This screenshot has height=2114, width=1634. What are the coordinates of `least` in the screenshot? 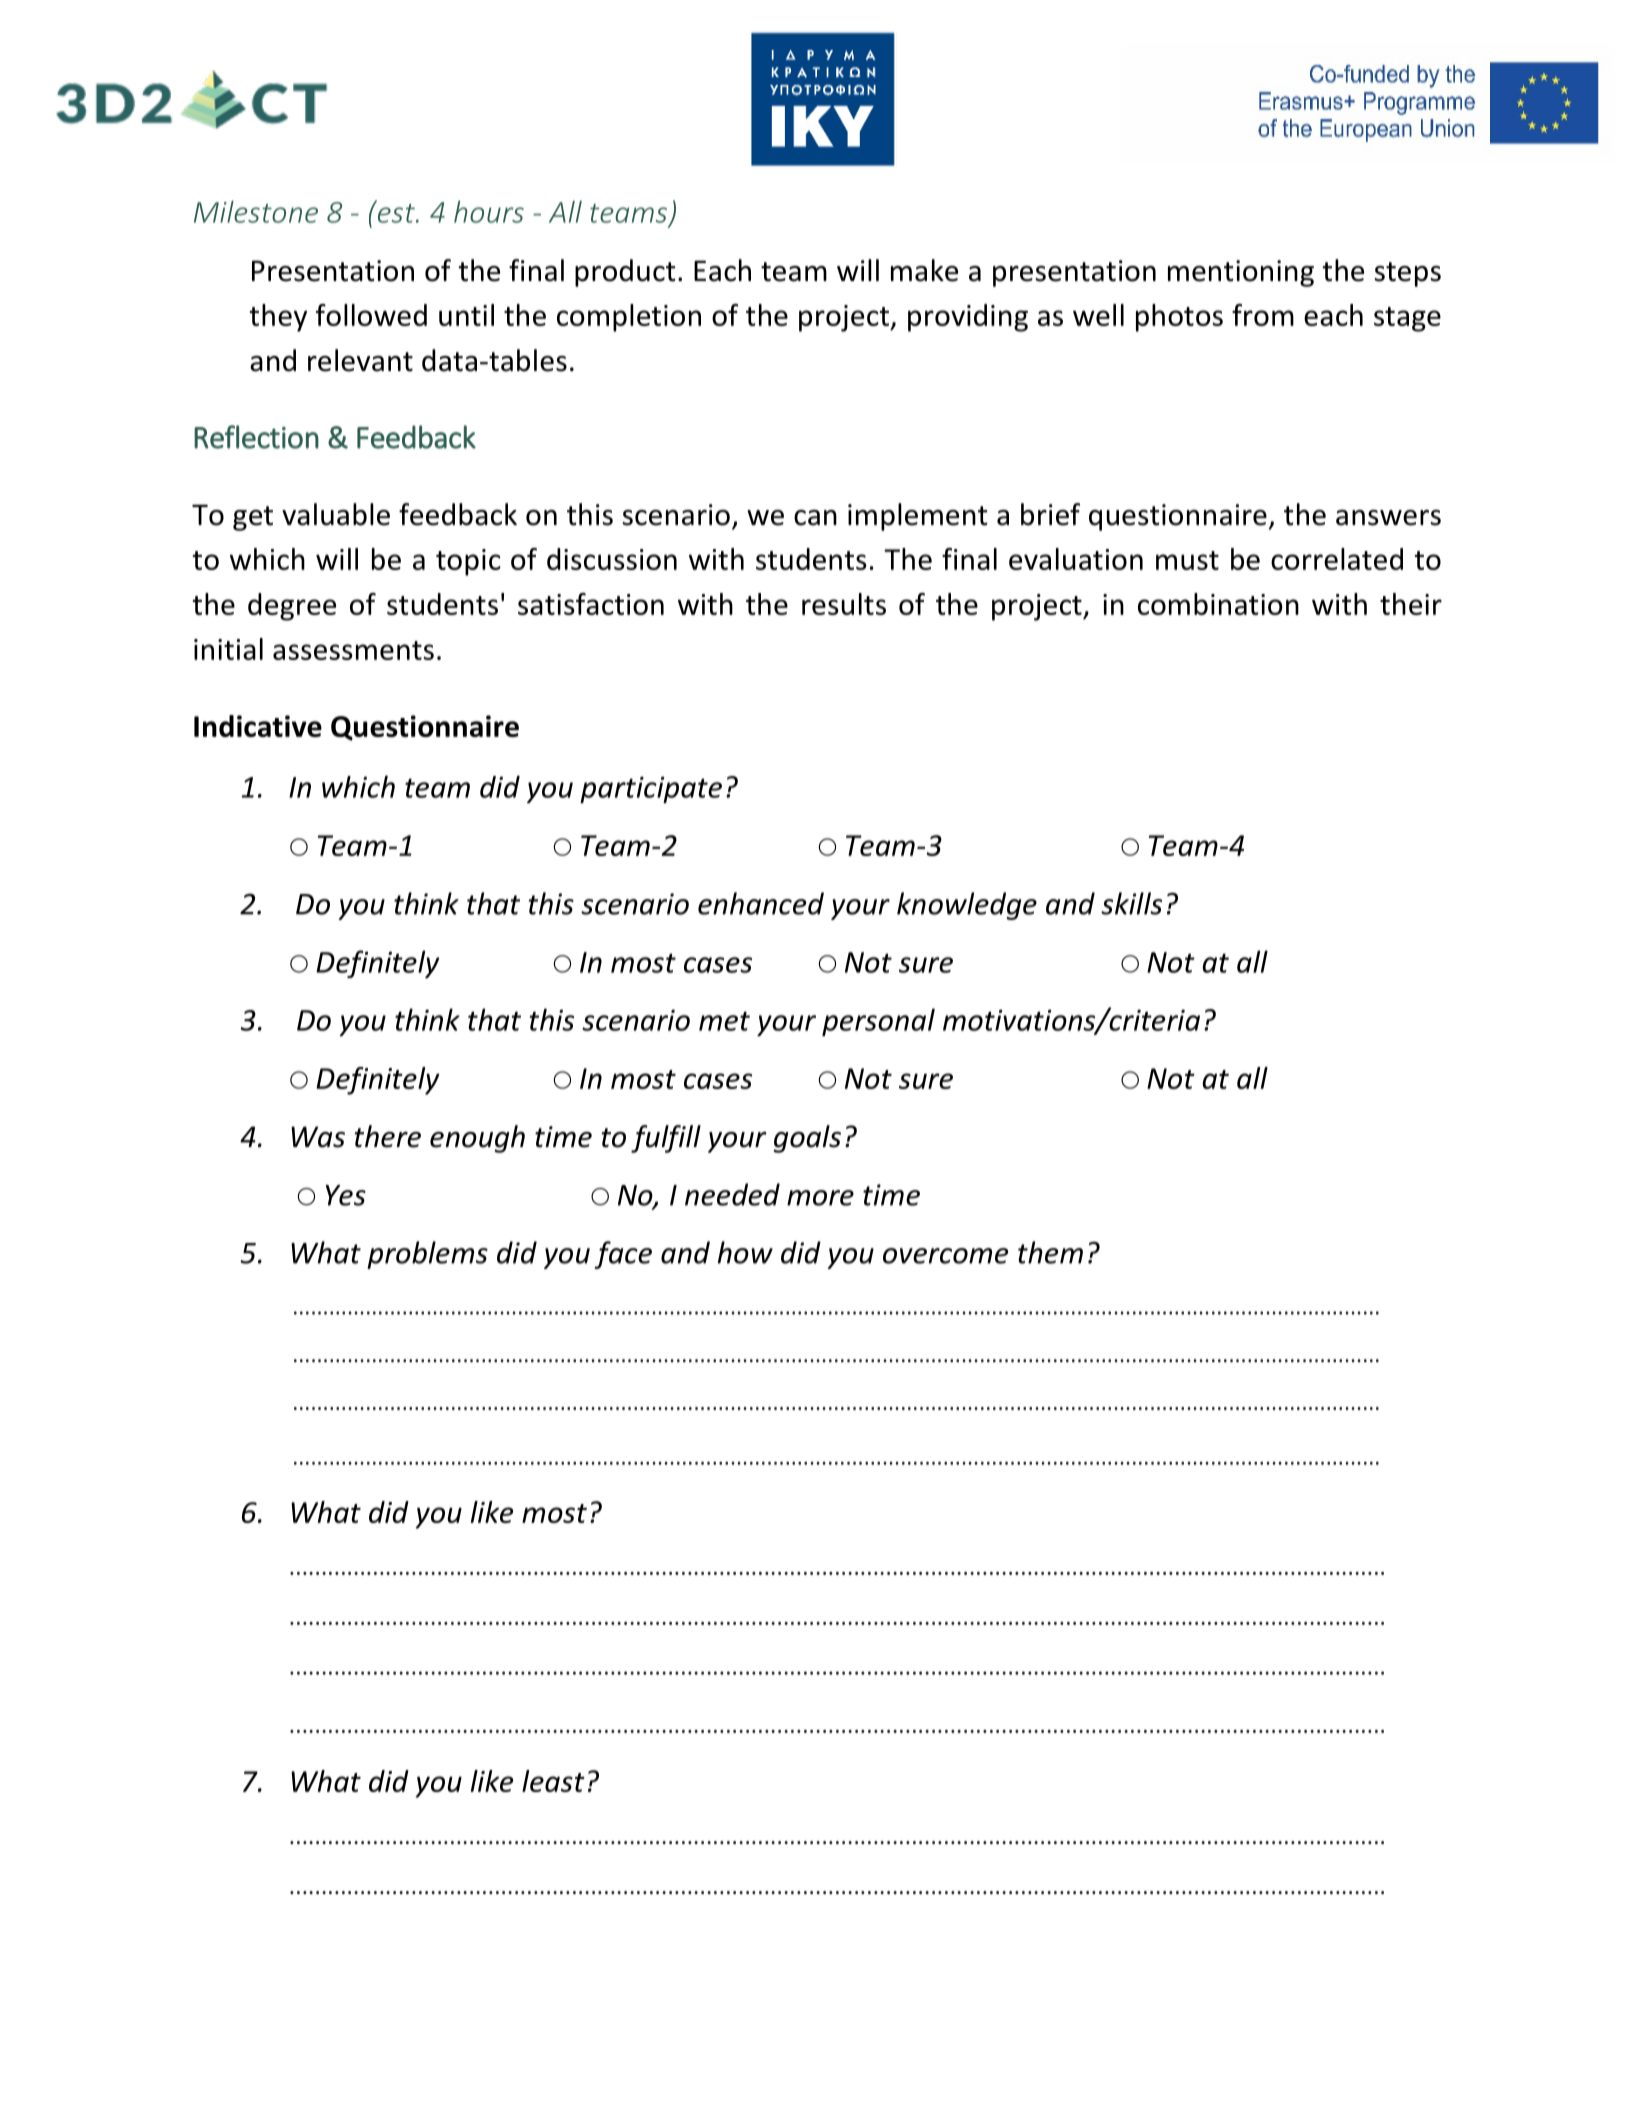 It's located at (553, 1781).
